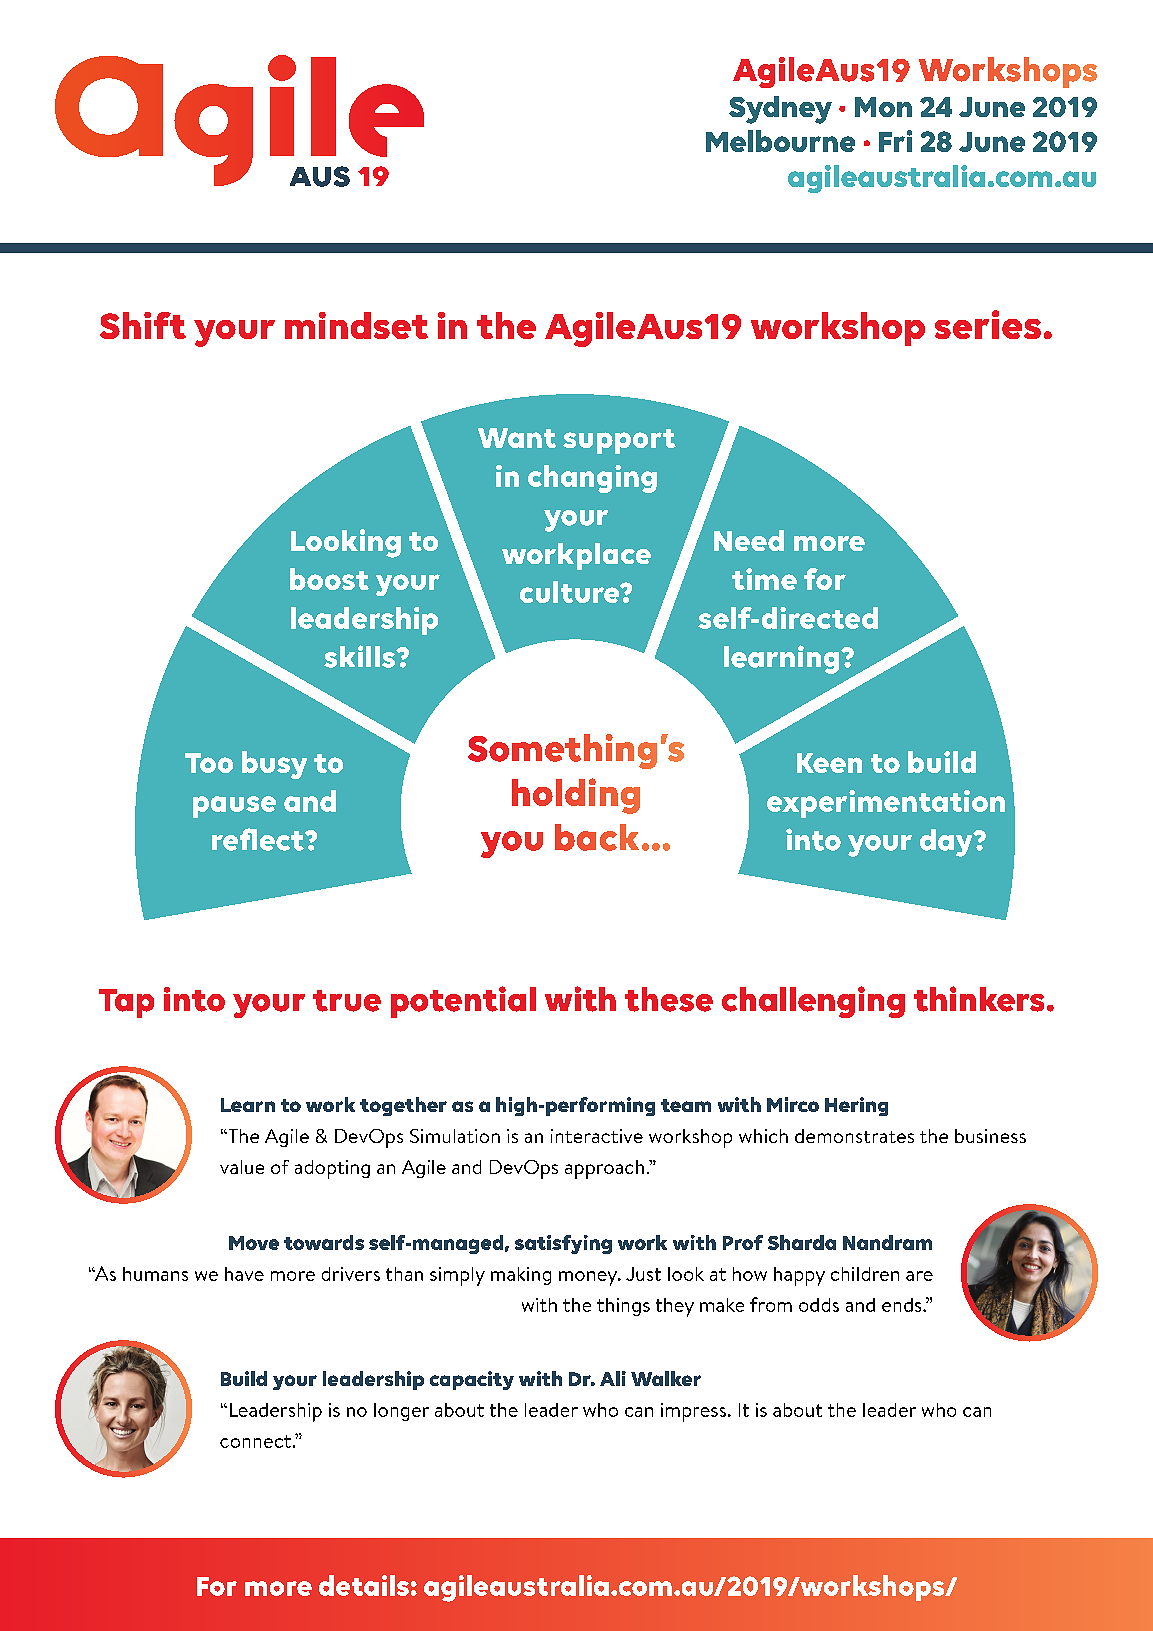 The image size is (1153, 1631). I want to click on Shift, so click(143, 325).
